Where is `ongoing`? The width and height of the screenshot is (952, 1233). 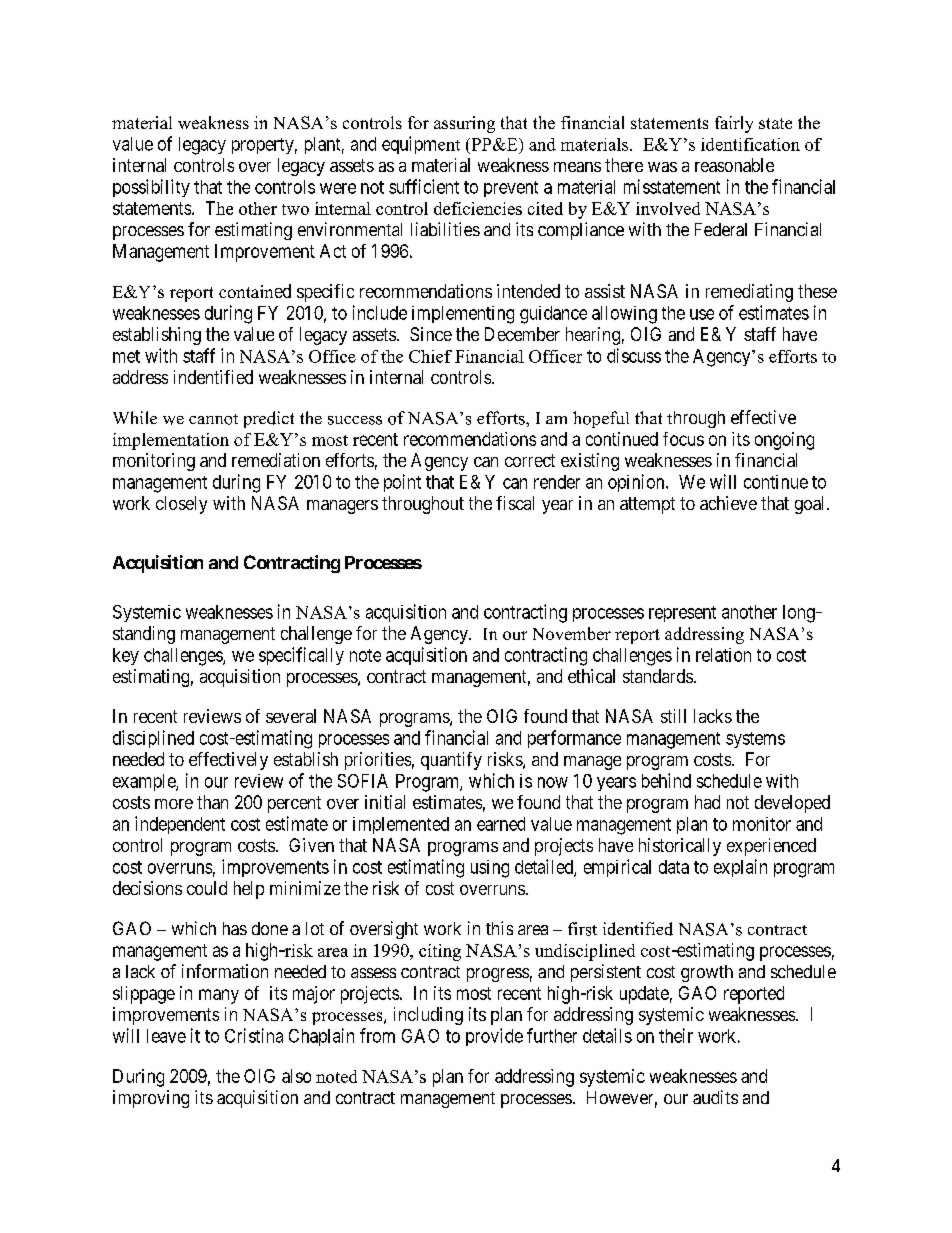 ongoing is located at coordinates (784, 441).
